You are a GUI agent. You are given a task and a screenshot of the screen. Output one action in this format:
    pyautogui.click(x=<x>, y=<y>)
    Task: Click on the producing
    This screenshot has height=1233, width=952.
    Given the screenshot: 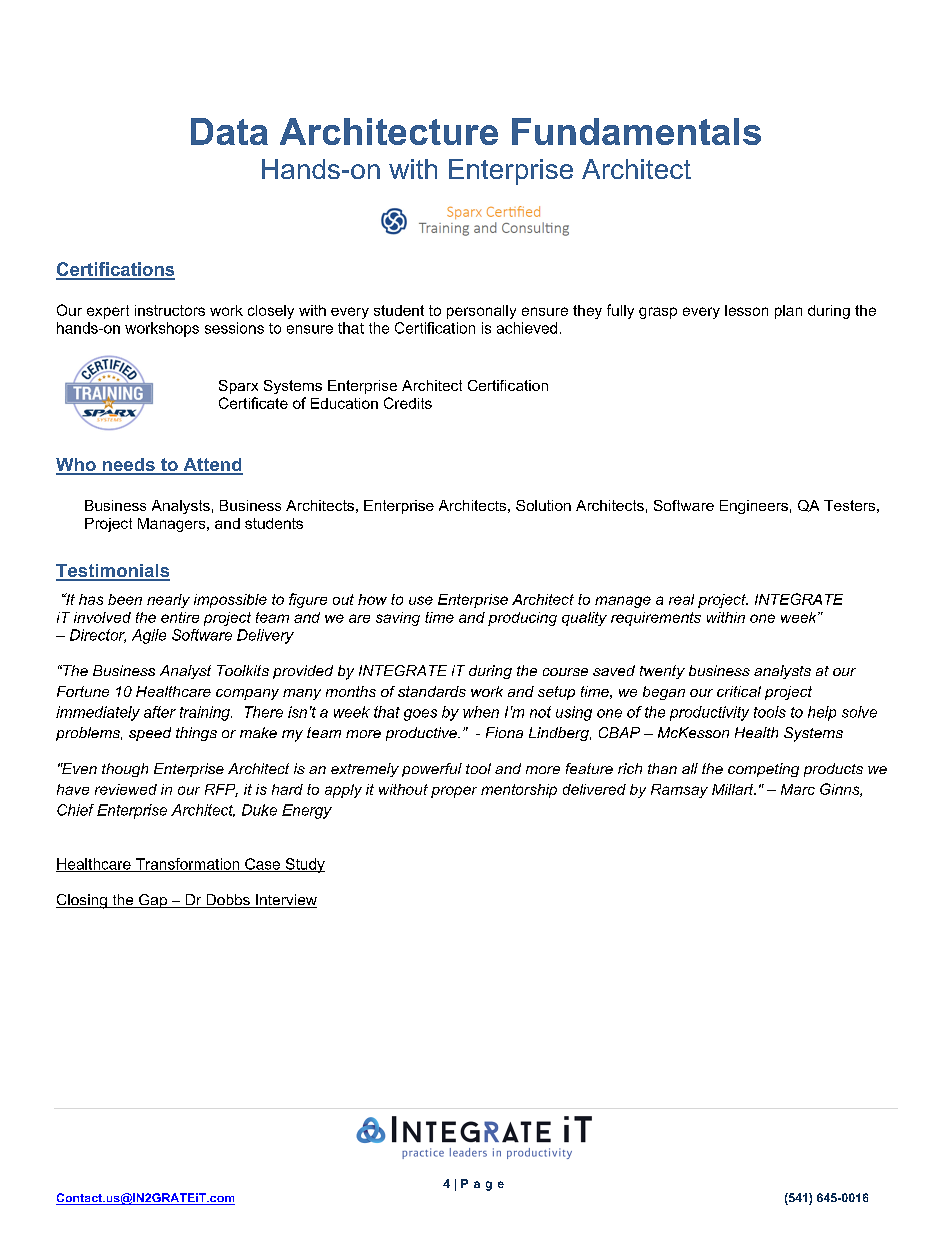 What is the action you would take?
    pyautogui.click(x=522, y=619)
